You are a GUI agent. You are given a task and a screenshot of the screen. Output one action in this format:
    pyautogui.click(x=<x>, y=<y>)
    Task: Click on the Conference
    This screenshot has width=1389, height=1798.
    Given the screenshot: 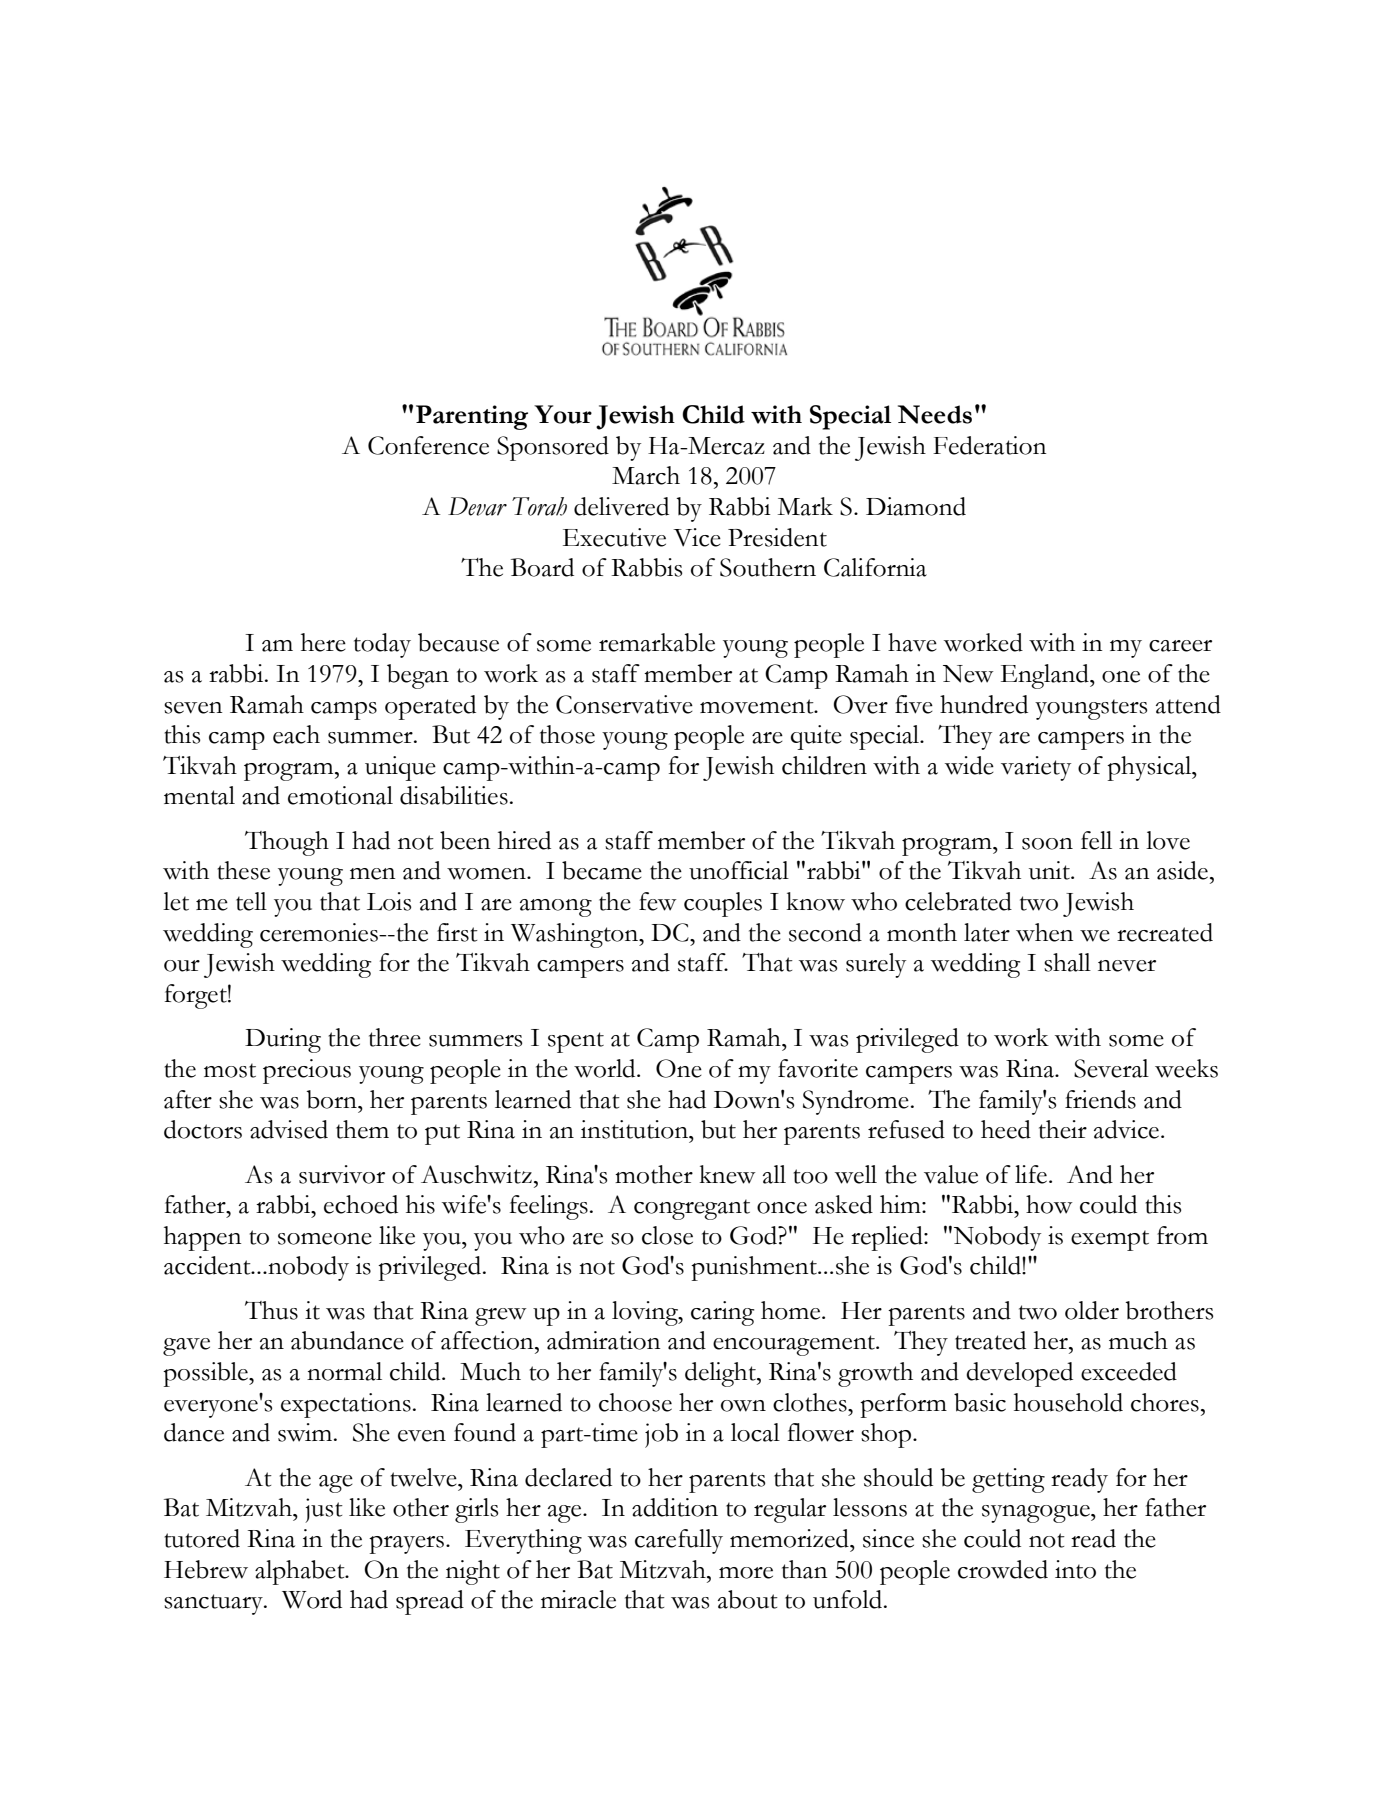 What is the action you would take?
    pyautogui.click(x=428, y=445)
